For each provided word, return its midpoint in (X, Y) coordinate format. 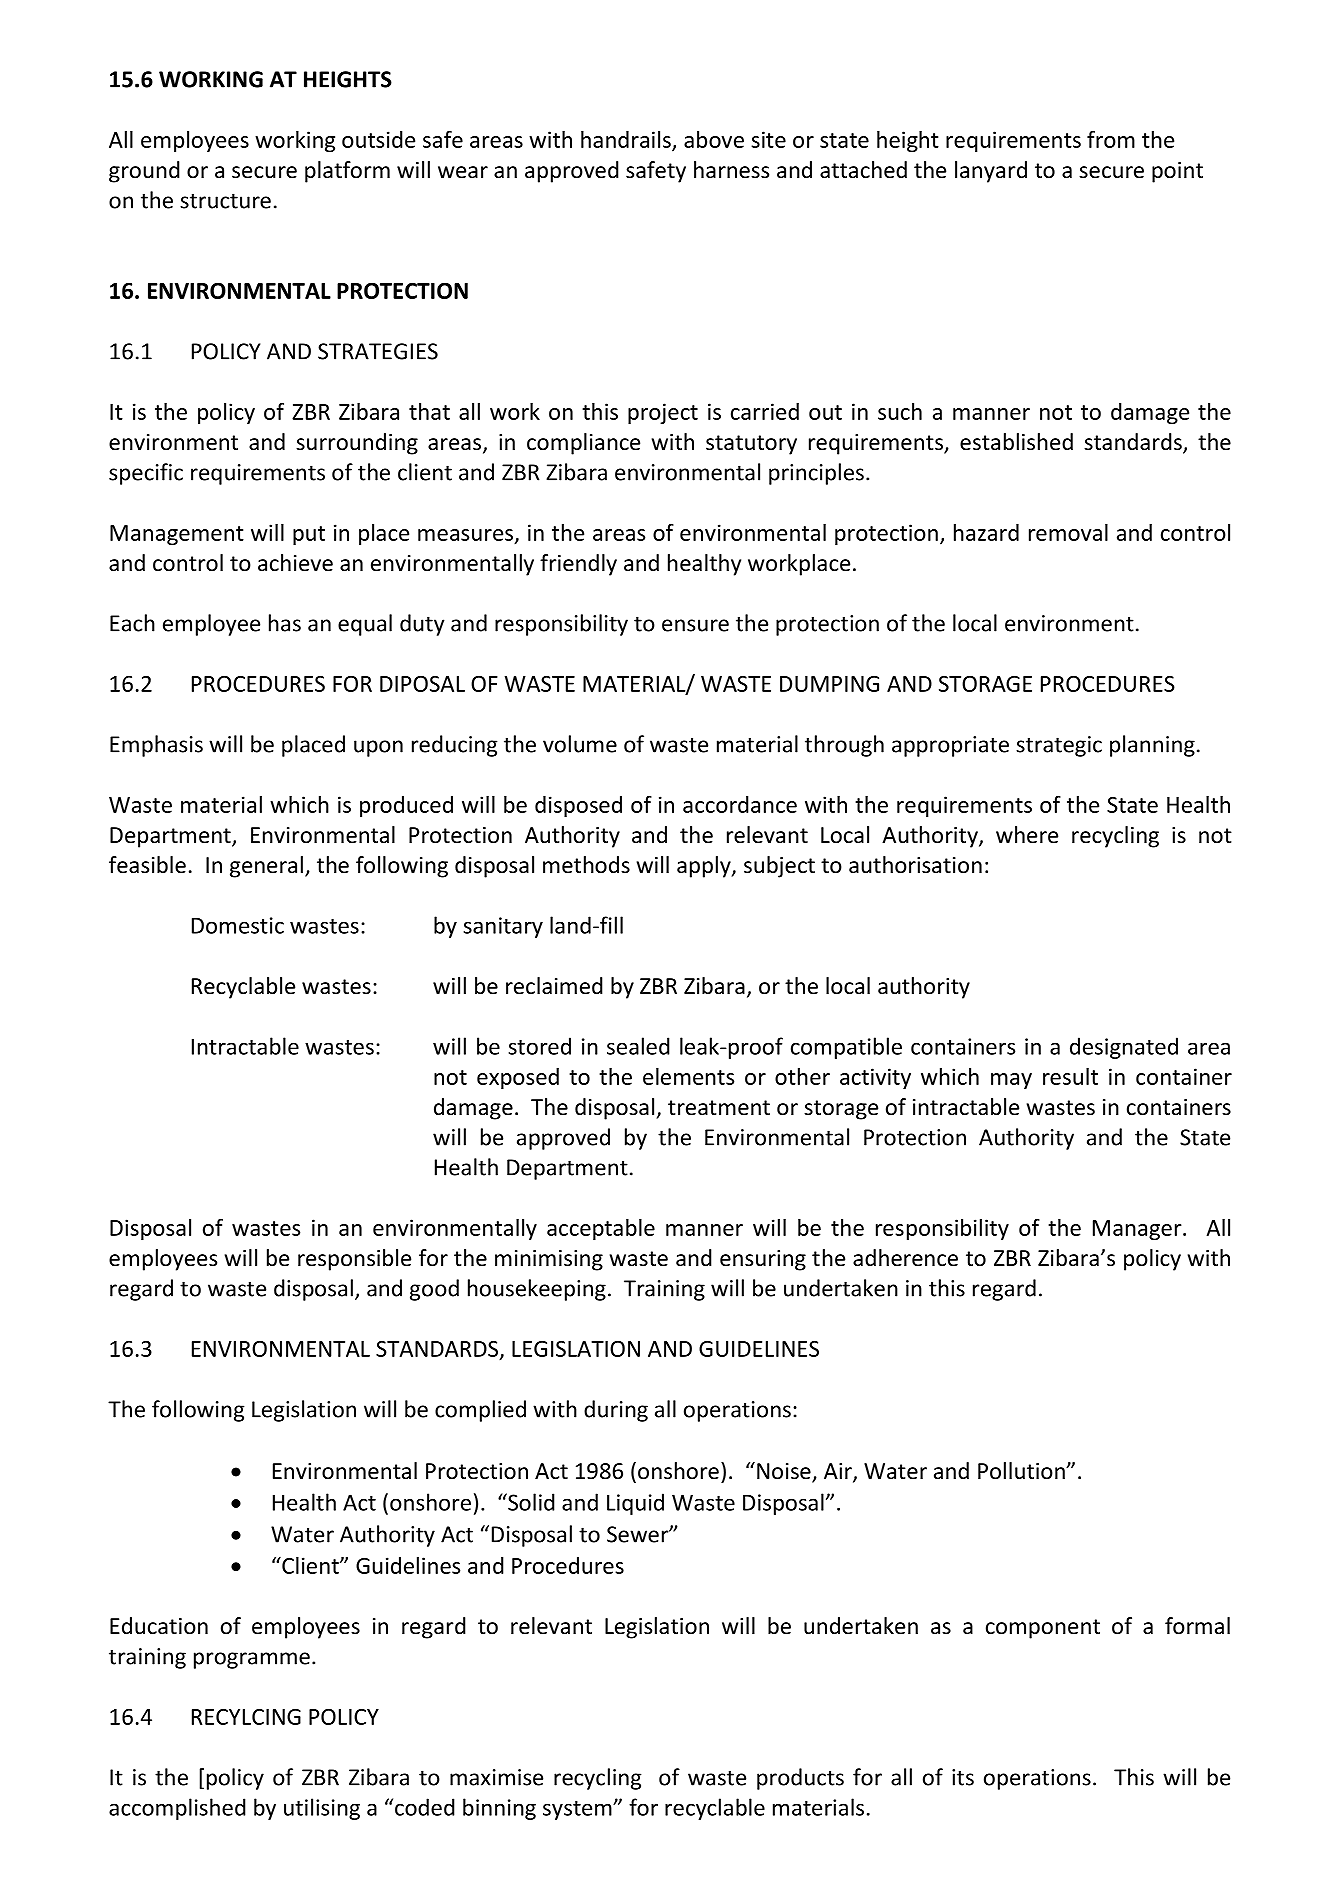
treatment (719, 1108)
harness (731, 170)
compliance (583, 444)
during (616, 1411)
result (1070, 1076)
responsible (354, 1260)
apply (705, 867)
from (1111, 139)
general (266, 867)
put (309, 535)
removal (1068, 532)
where (1027, 835)
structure (225, 201)
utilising (322, 1809)
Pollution (1022, 1471)
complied (480, 1411)
